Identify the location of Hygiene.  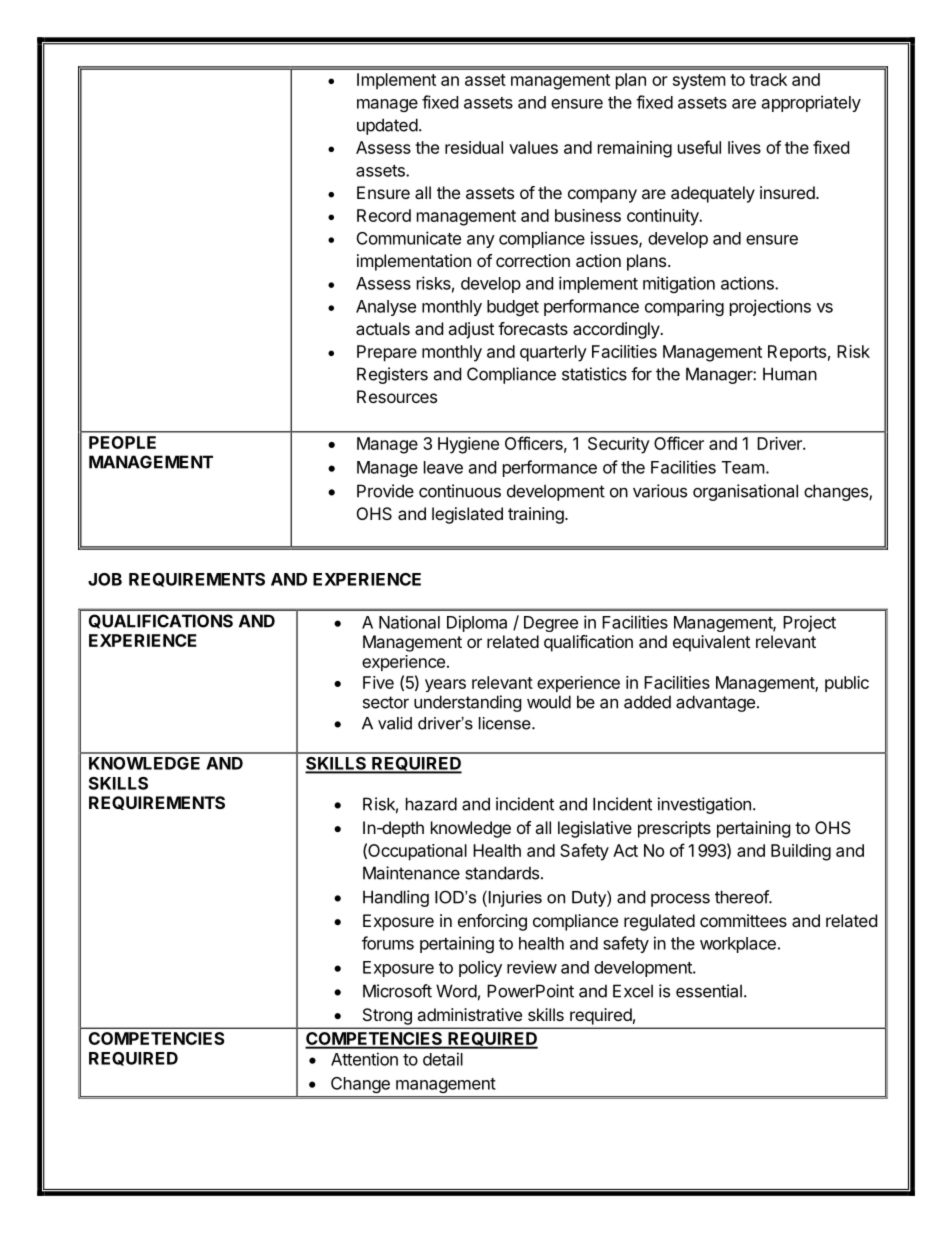
(468, 445).
